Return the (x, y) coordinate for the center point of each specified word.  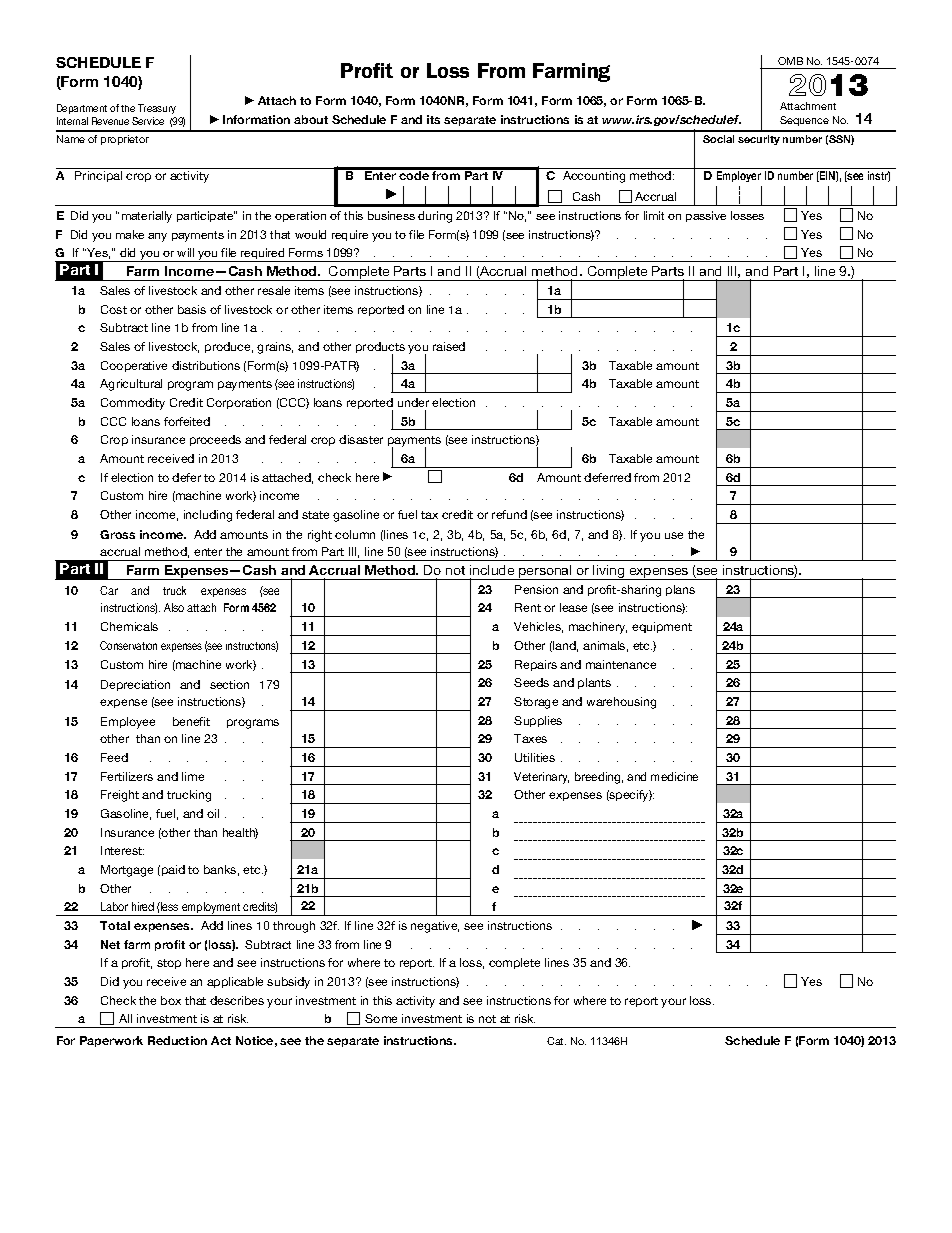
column (355, 534)
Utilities (535, 757)
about (311, 119)
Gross (117, 534)
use (674, 535)
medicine (674, 776)
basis (192, 309)
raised (449, 346)
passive (706, 216)
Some (381, 1018)
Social (718, 139)
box (171, 1000)
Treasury (157, 109)
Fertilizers (127, 776)
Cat (556, 1041)
